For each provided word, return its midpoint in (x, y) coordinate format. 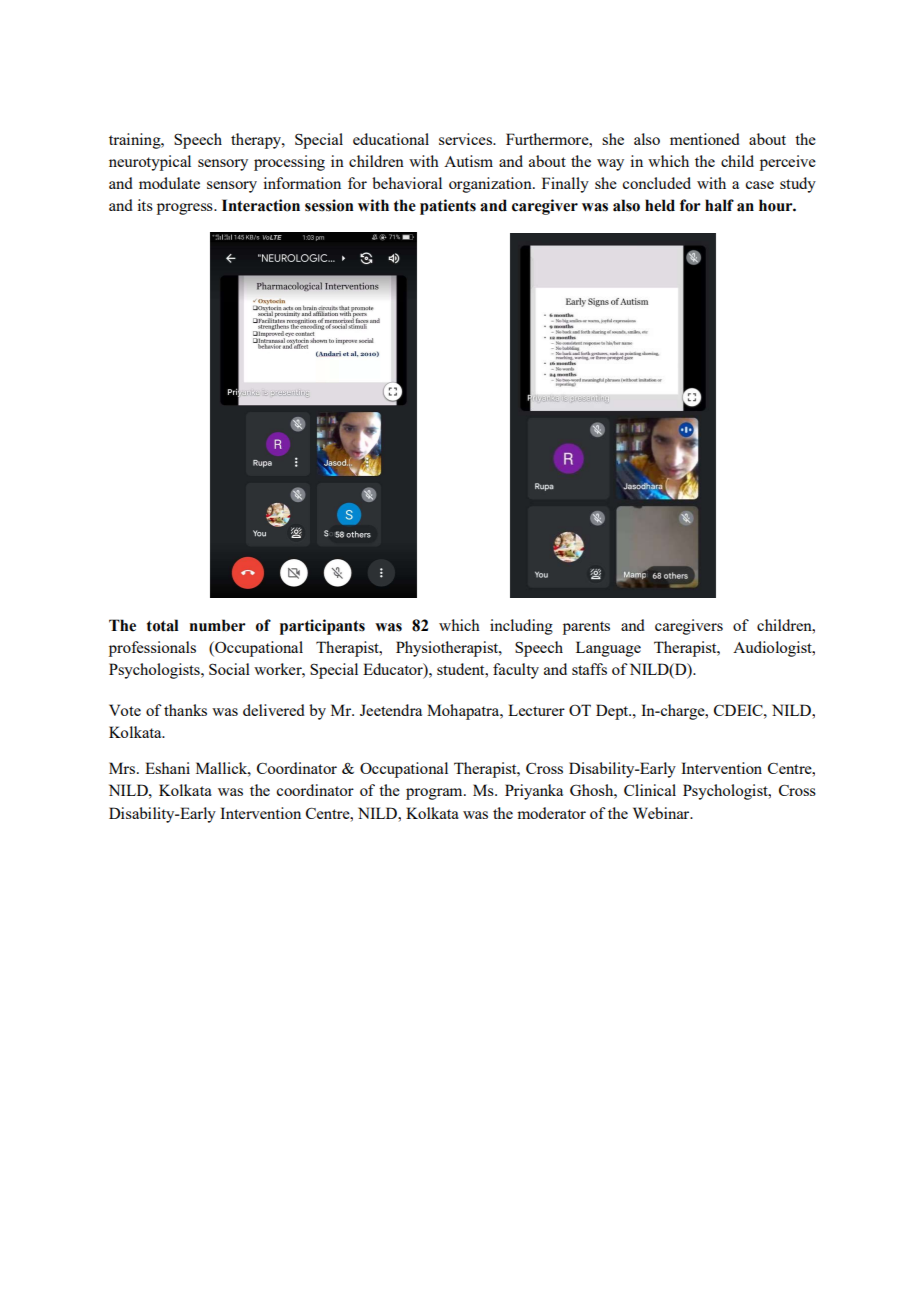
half (719, 205)
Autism (468, 161)
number (217, 625)
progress (186, 209)
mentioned (705, 139)
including (521, 627)
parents (586, 628)
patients (448, 207)
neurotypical (150, 163)
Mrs (123, 768)
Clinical (650, 790)
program (435, 794)
